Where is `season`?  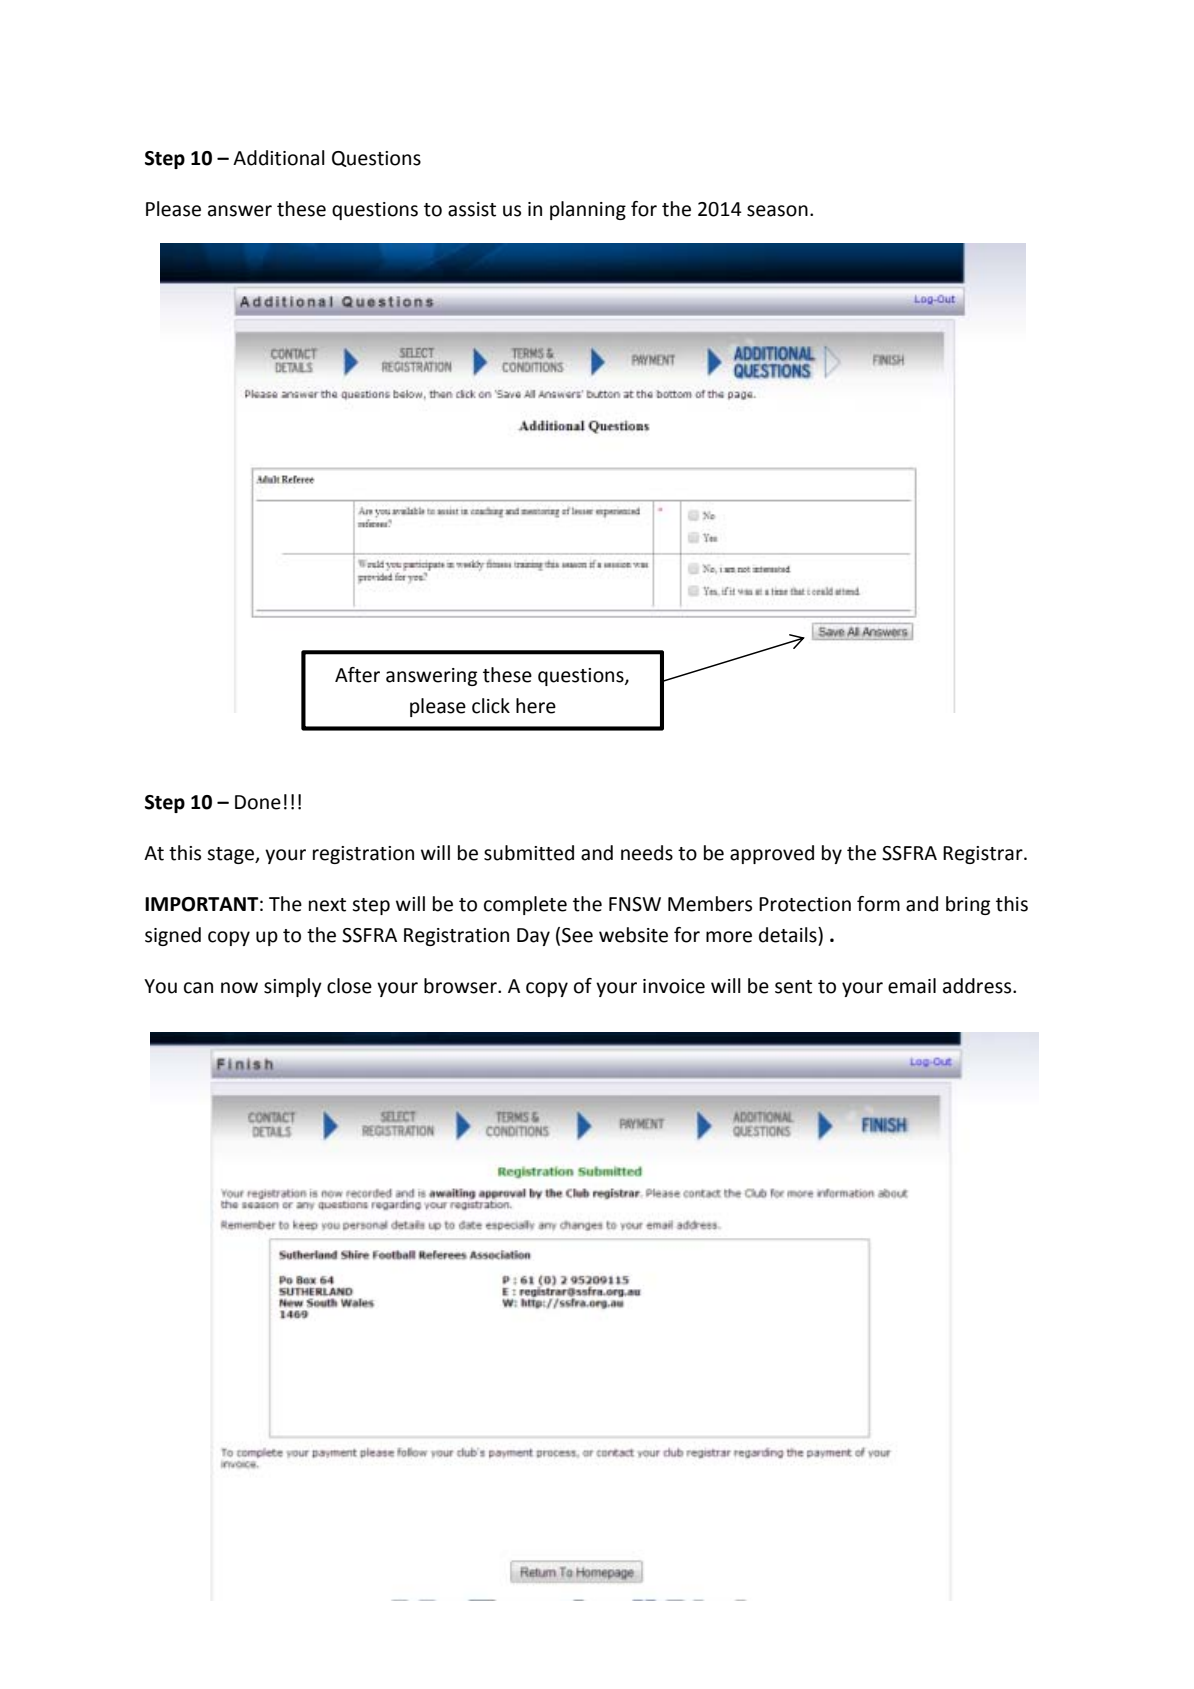
season is located at coordinates (777, 211).
